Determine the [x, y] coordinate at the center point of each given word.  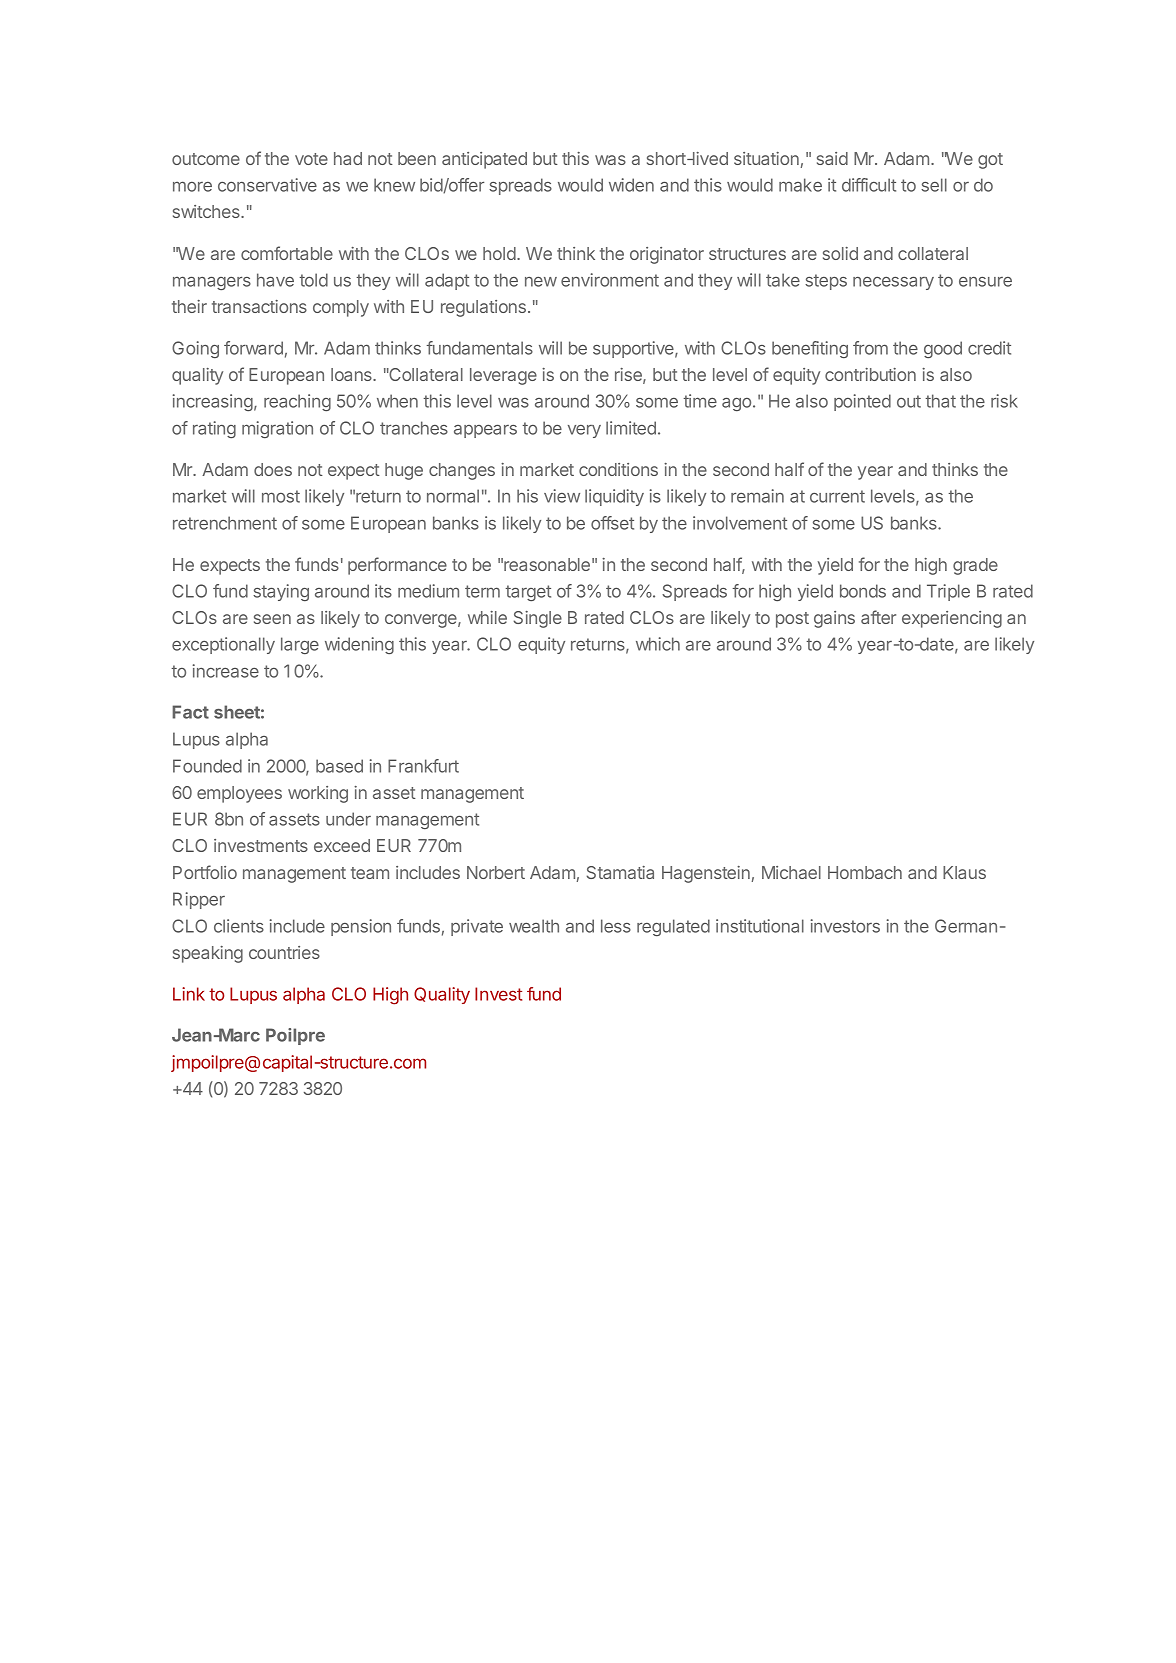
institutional [760, 926]
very [584, 431]
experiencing [952, 619]
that [940, 401]
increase [226, 671]
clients [239, 926]
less [616, 926]
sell [934, 185]
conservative [267, 185]
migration [277, 429]
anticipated [484, 160]
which [658, 644]
